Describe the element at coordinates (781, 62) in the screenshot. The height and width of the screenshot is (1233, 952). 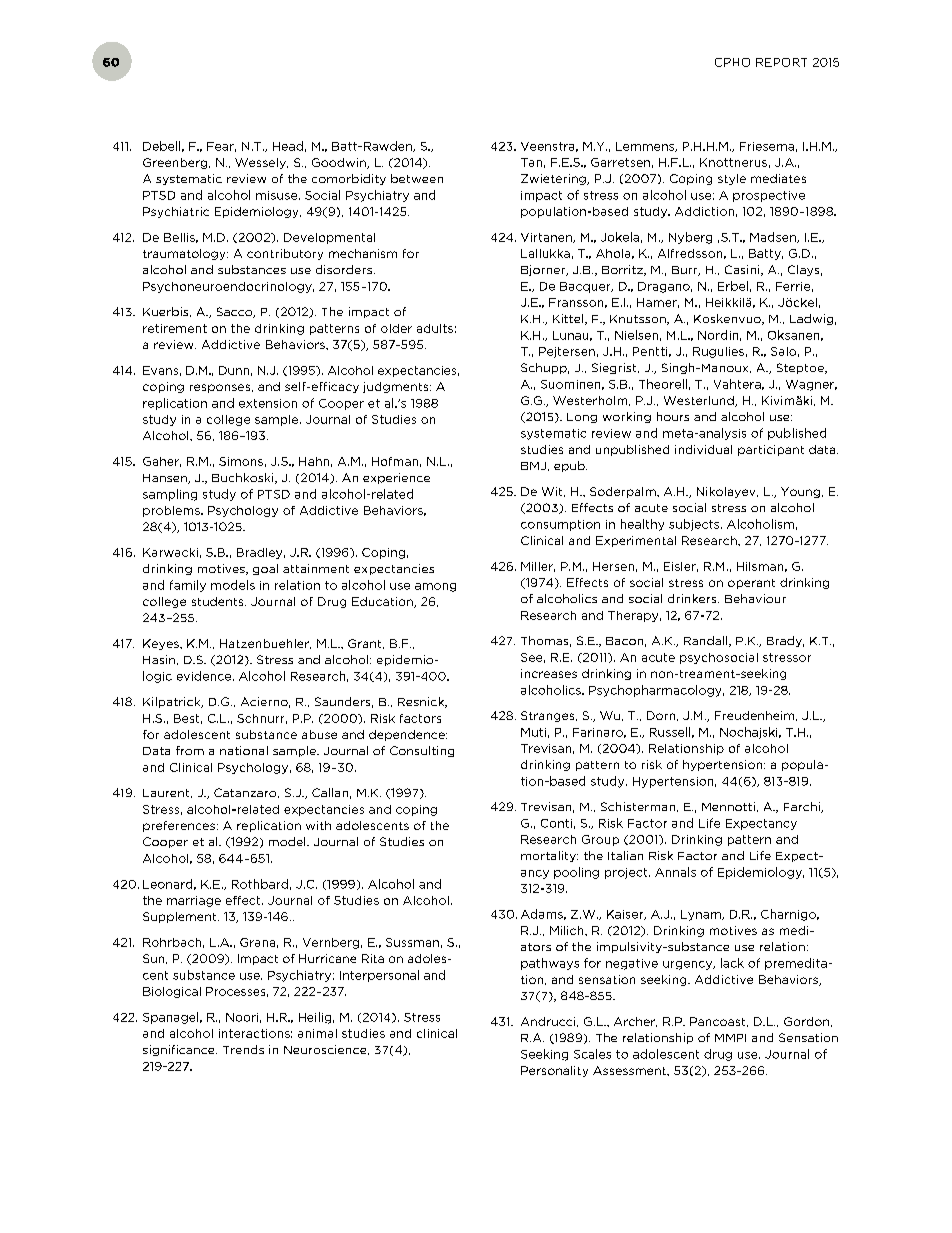
I see `REPORT` at that location.
